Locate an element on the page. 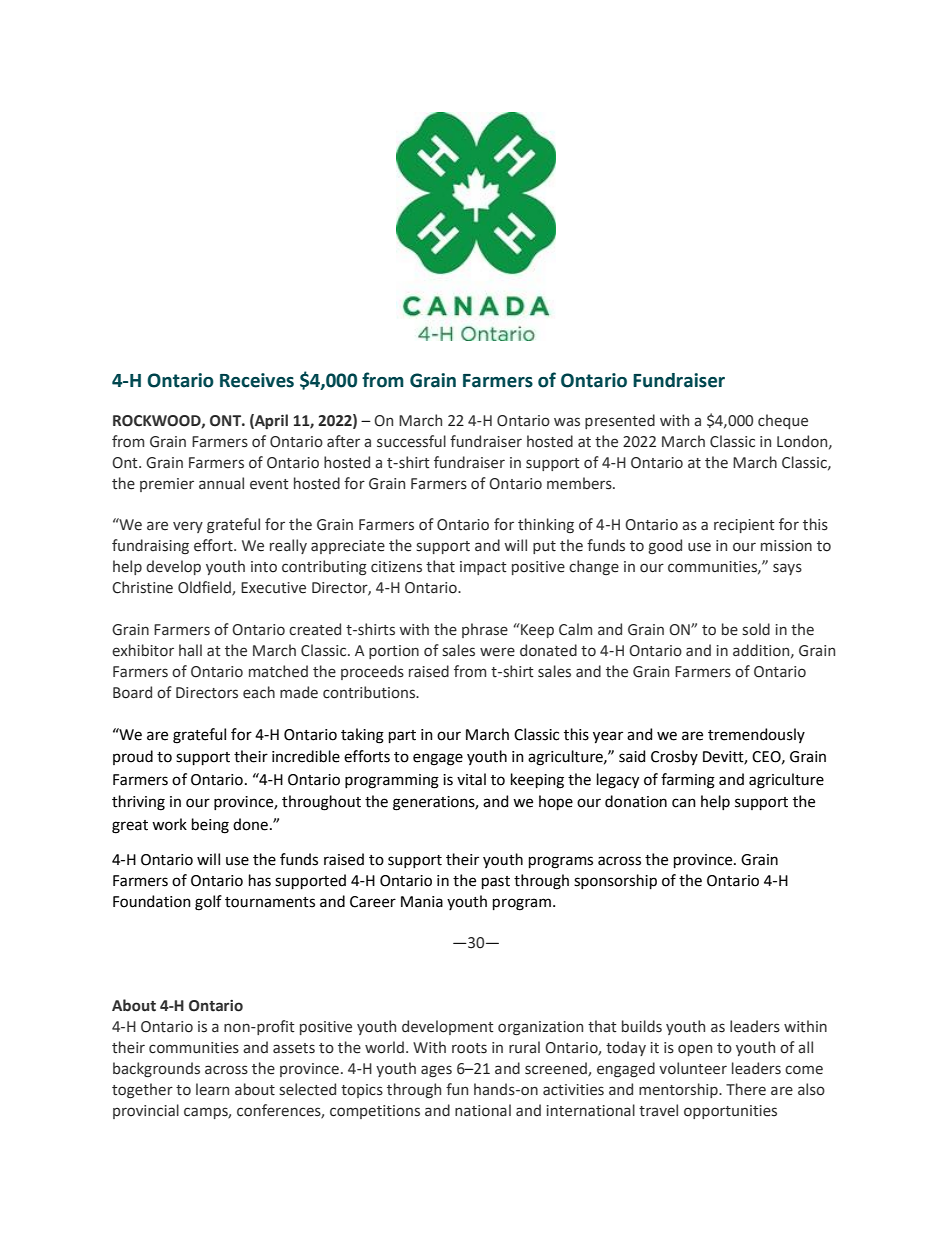  sponsorship is located at coordinates (615, 881).
